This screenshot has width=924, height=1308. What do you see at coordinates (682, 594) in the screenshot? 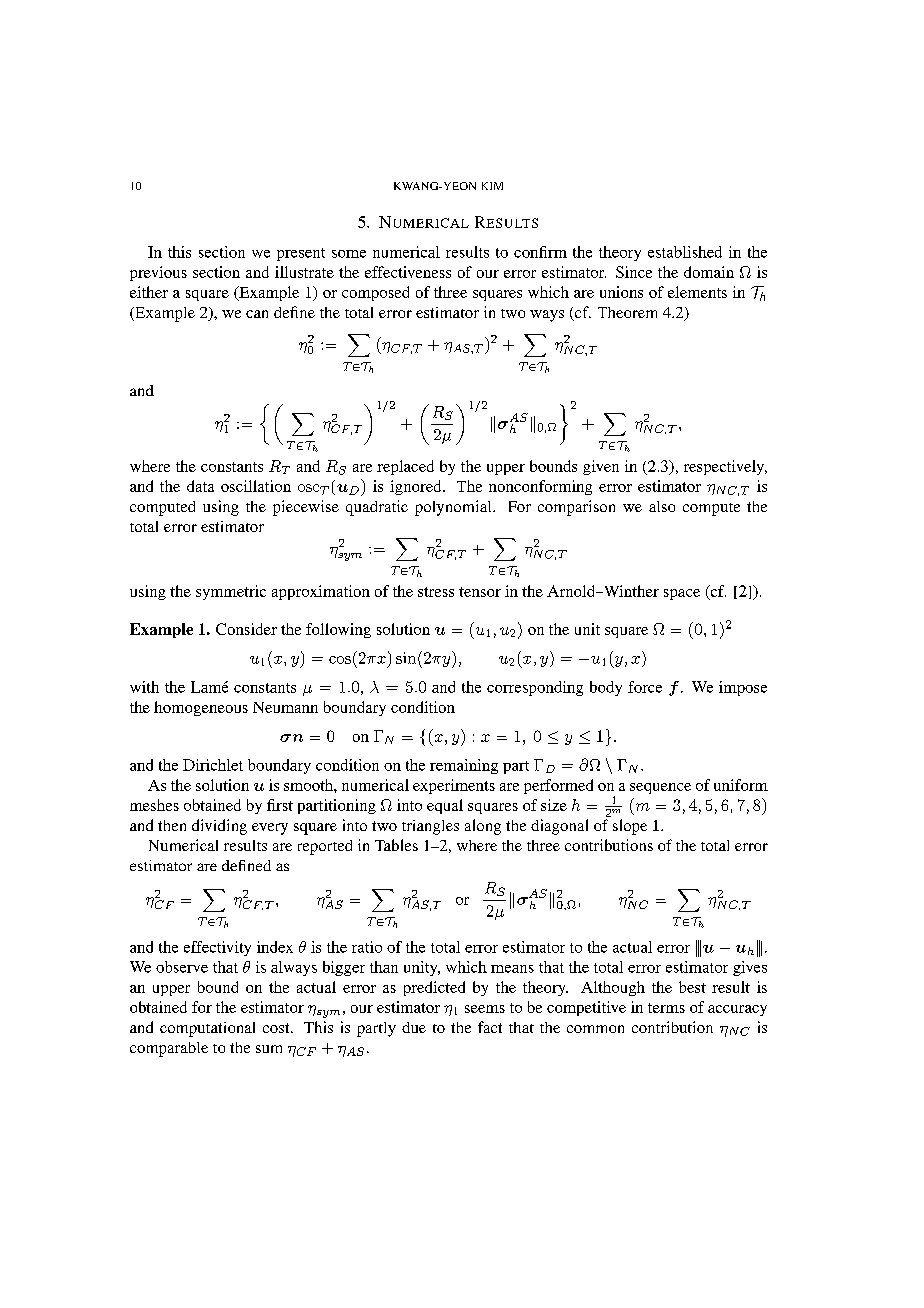
I see `space` at bounding box center [682, 594].
